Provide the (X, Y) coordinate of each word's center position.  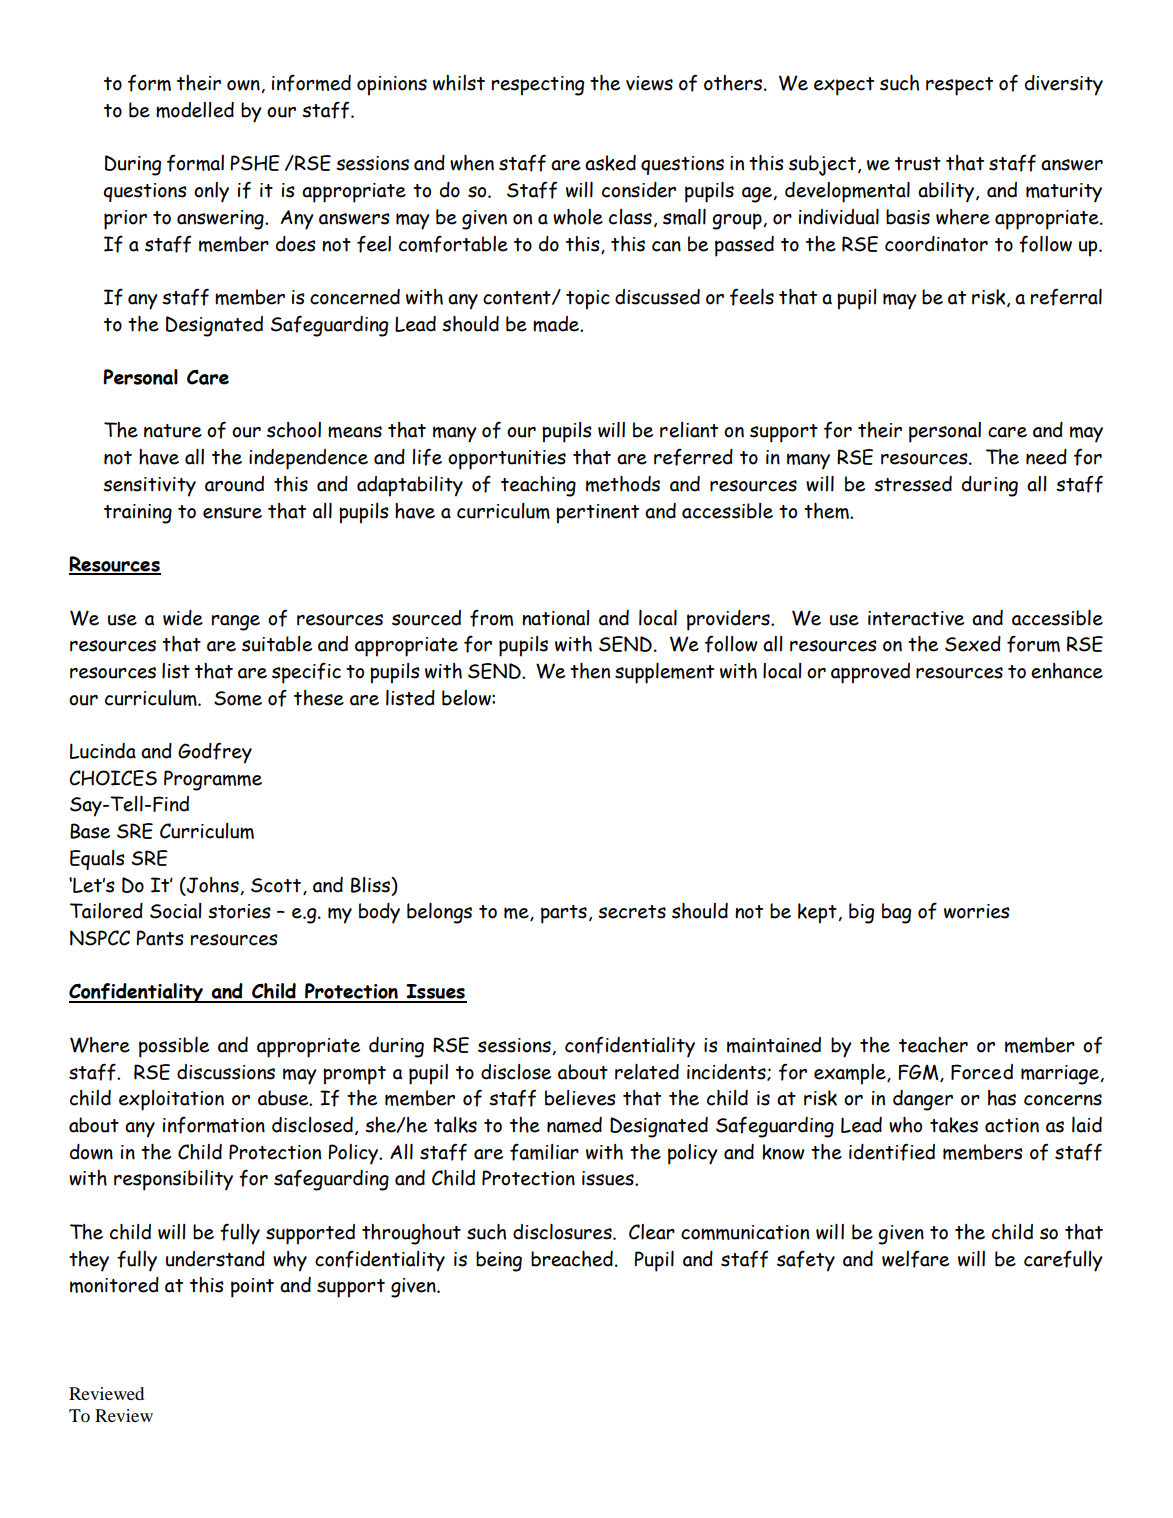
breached (572, 1259)
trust (918, 164)
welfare (915, 1259)
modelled (195, 110)
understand (215, 1259)
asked (610, 163)
